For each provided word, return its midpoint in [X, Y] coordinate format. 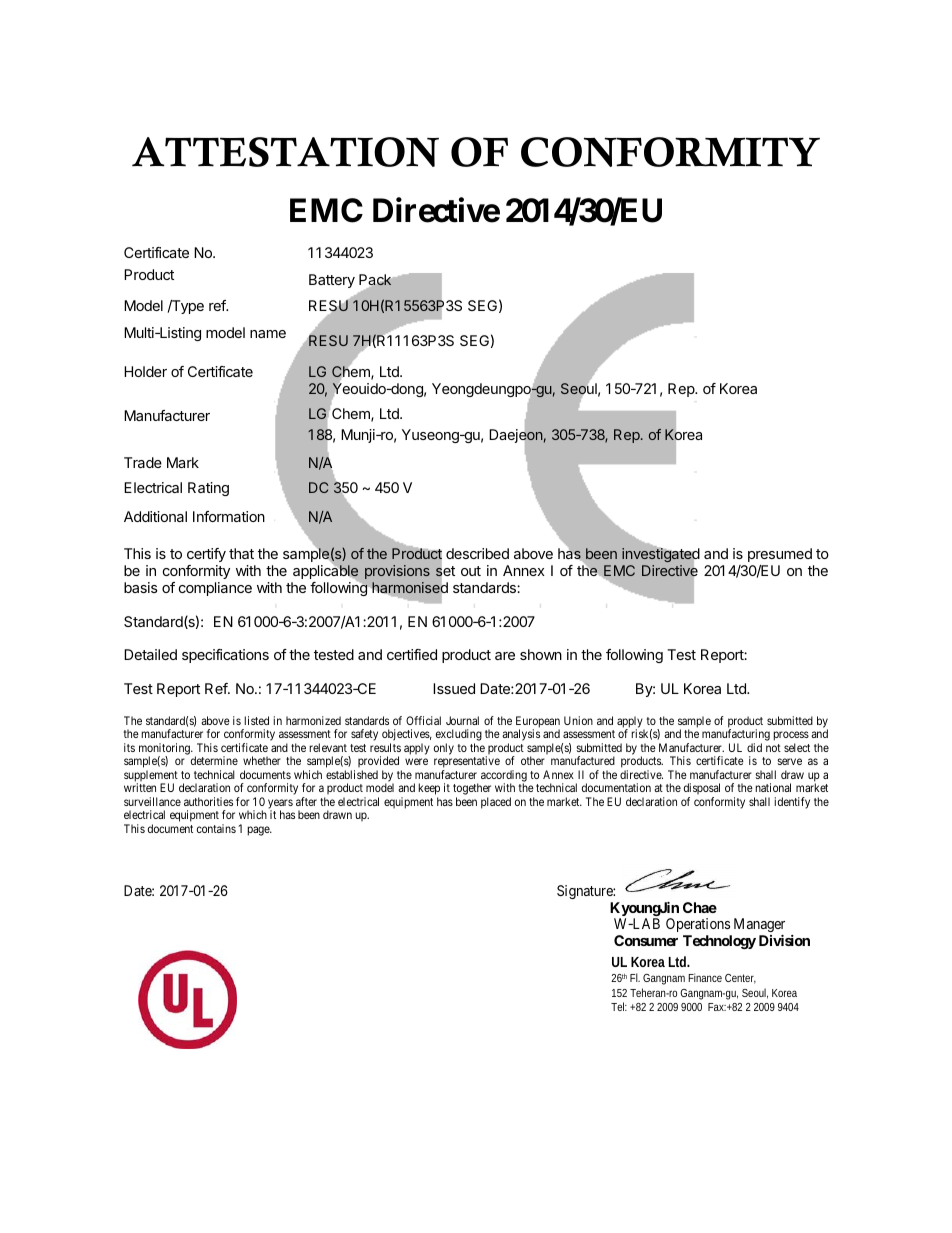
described [477, 553]
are [505, 656]
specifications [225, 656]
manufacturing [736, 736]
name [268, 334]
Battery [332, 281]
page [259, 831]
